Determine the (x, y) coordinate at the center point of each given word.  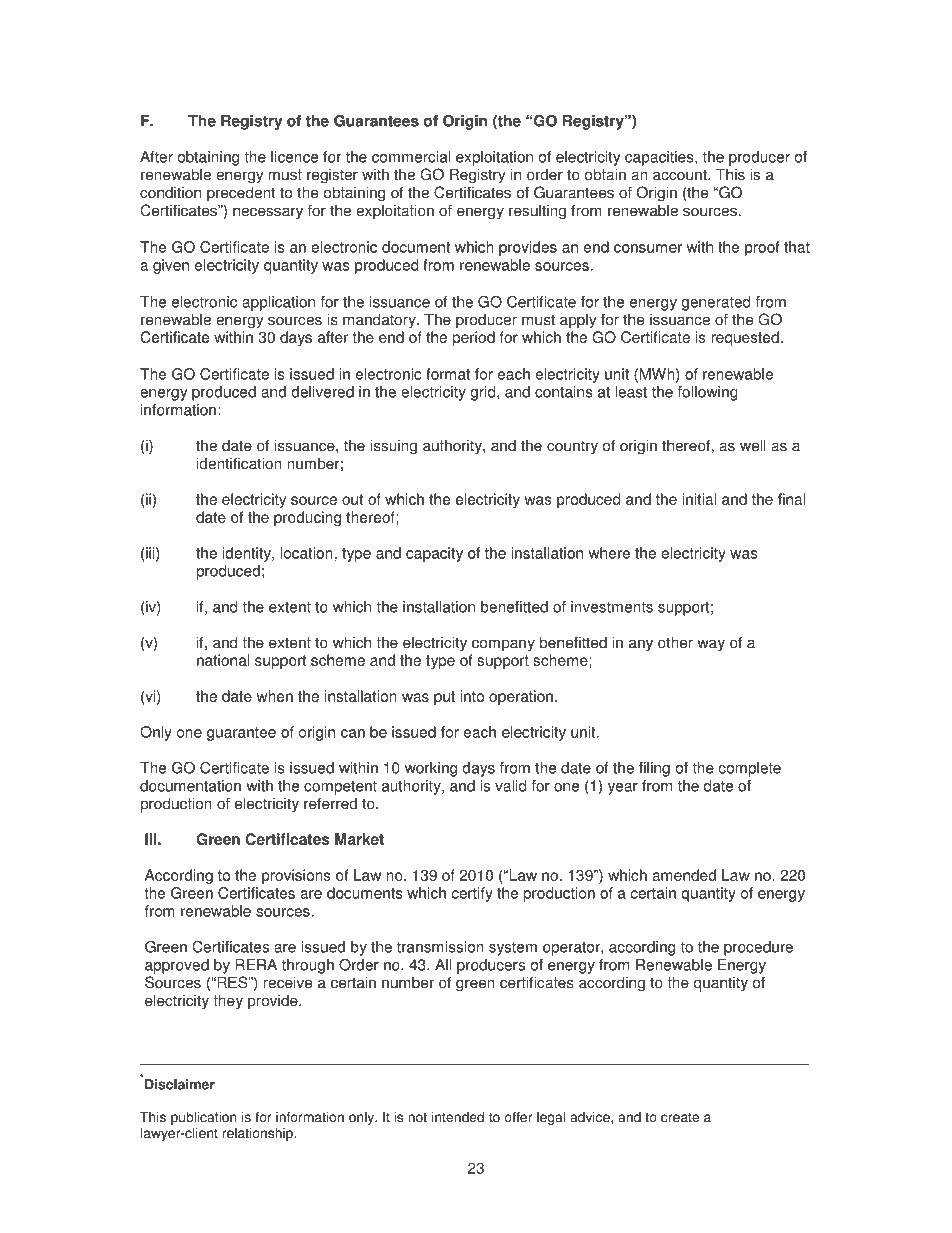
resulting (537, 212)
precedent (241, 194)
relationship (259, 1134)
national (223, 660)
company (503, 645)
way (711, 645)
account (681, 175)
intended (458, 1117)
